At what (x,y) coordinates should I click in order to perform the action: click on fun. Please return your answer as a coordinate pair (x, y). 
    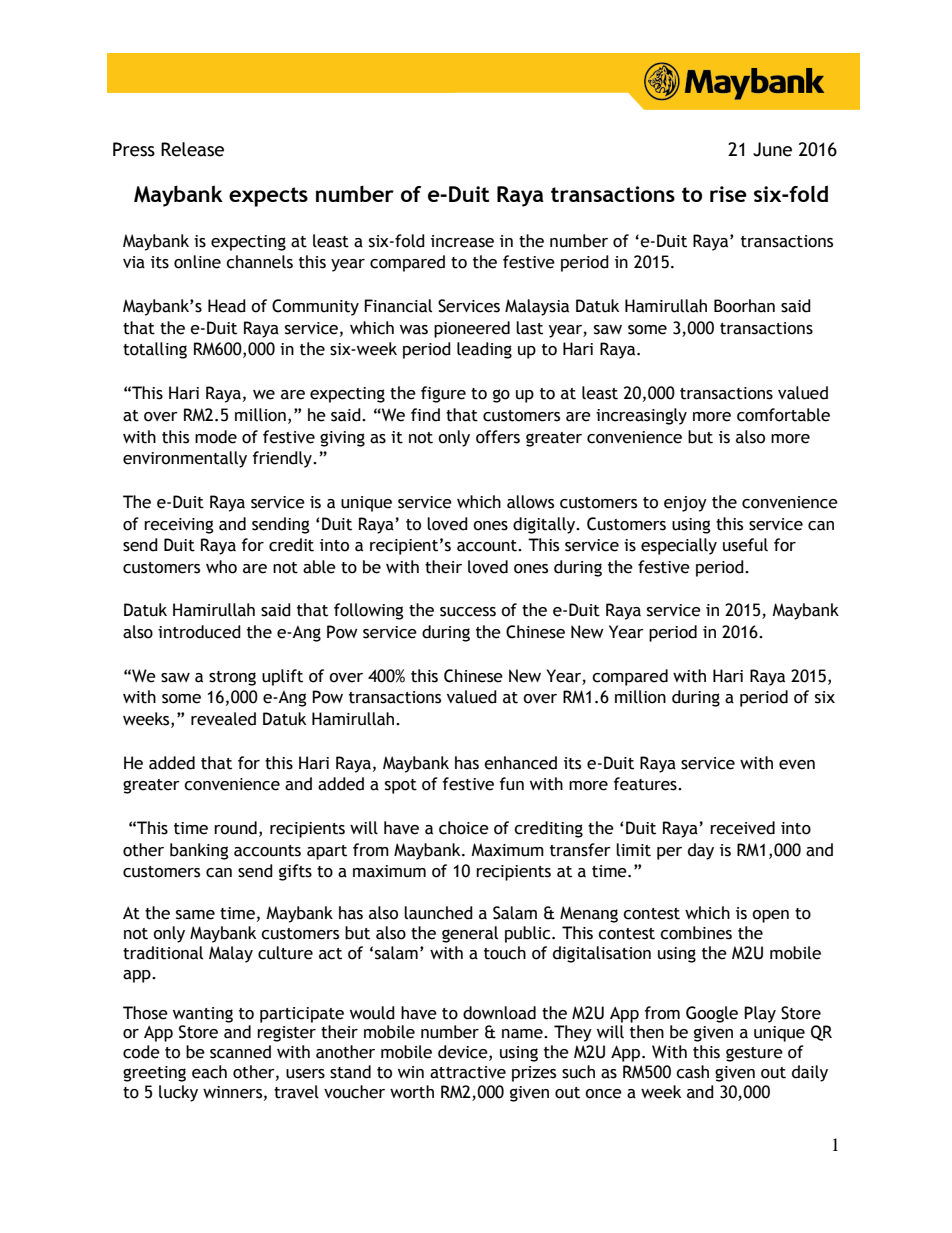
    Looking at the image, I should click on (511, 784).
